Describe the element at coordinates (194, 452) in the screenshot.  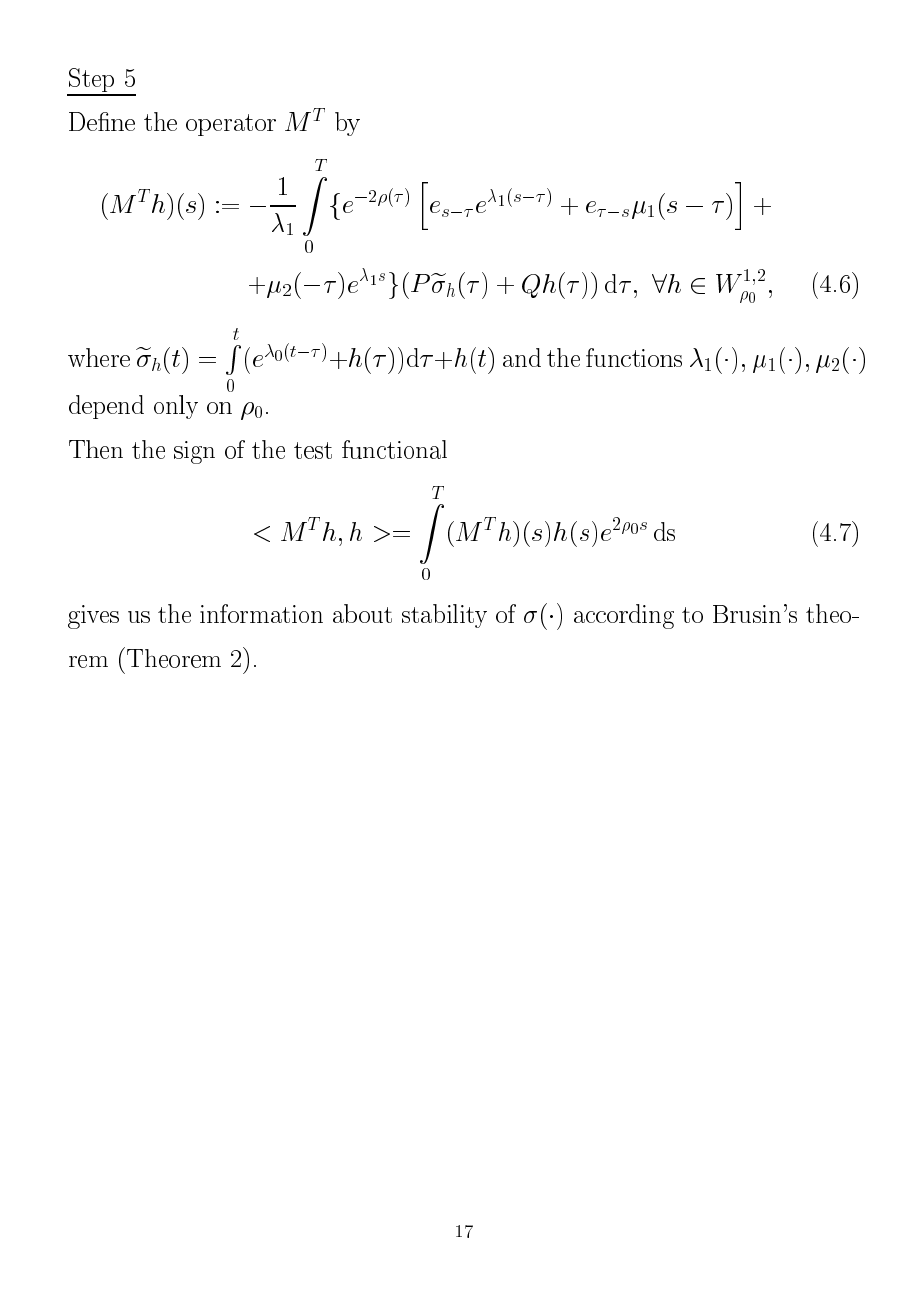
I see `sign` at that location.
